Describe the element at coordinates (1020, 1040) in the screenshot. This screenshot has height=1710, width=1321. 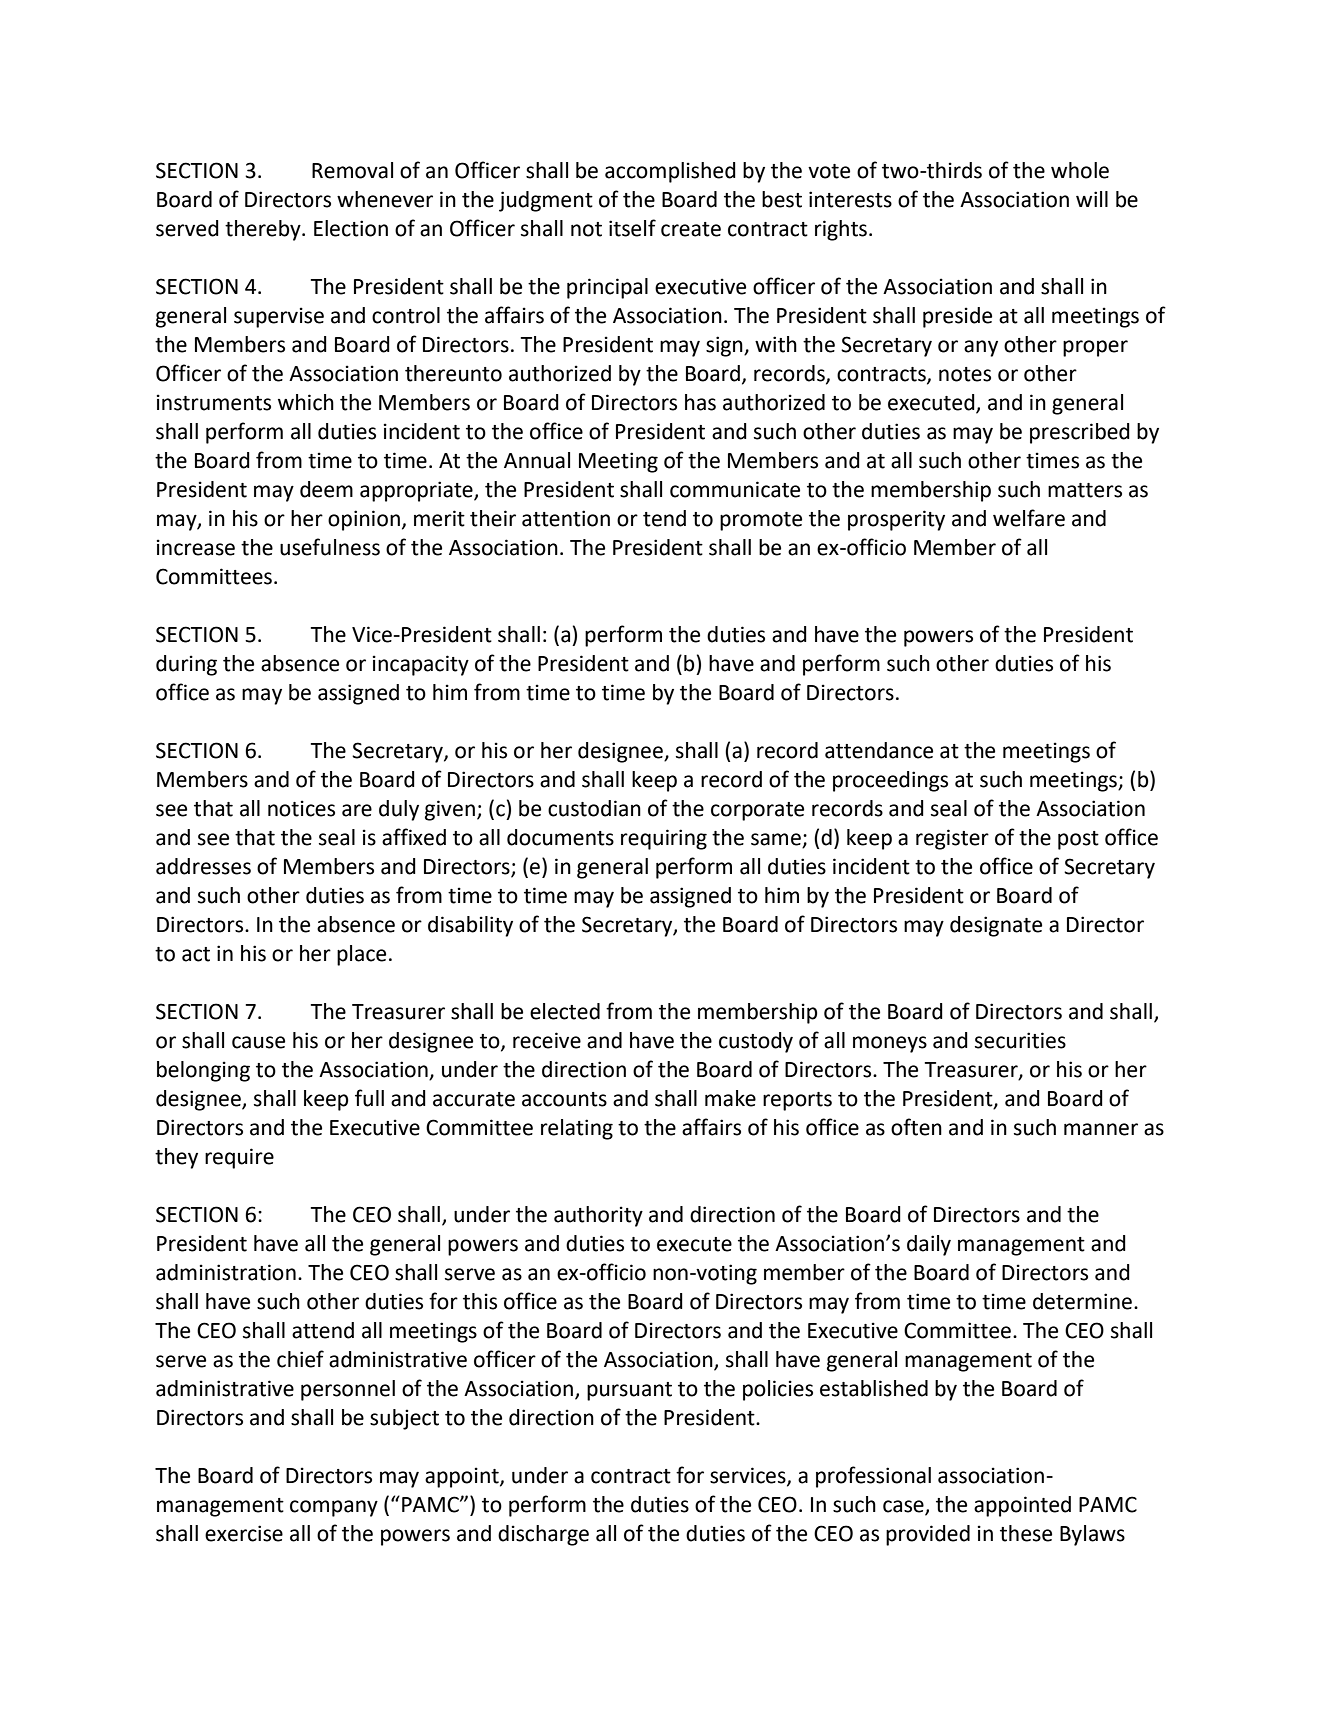
I see `securities` at that location.
